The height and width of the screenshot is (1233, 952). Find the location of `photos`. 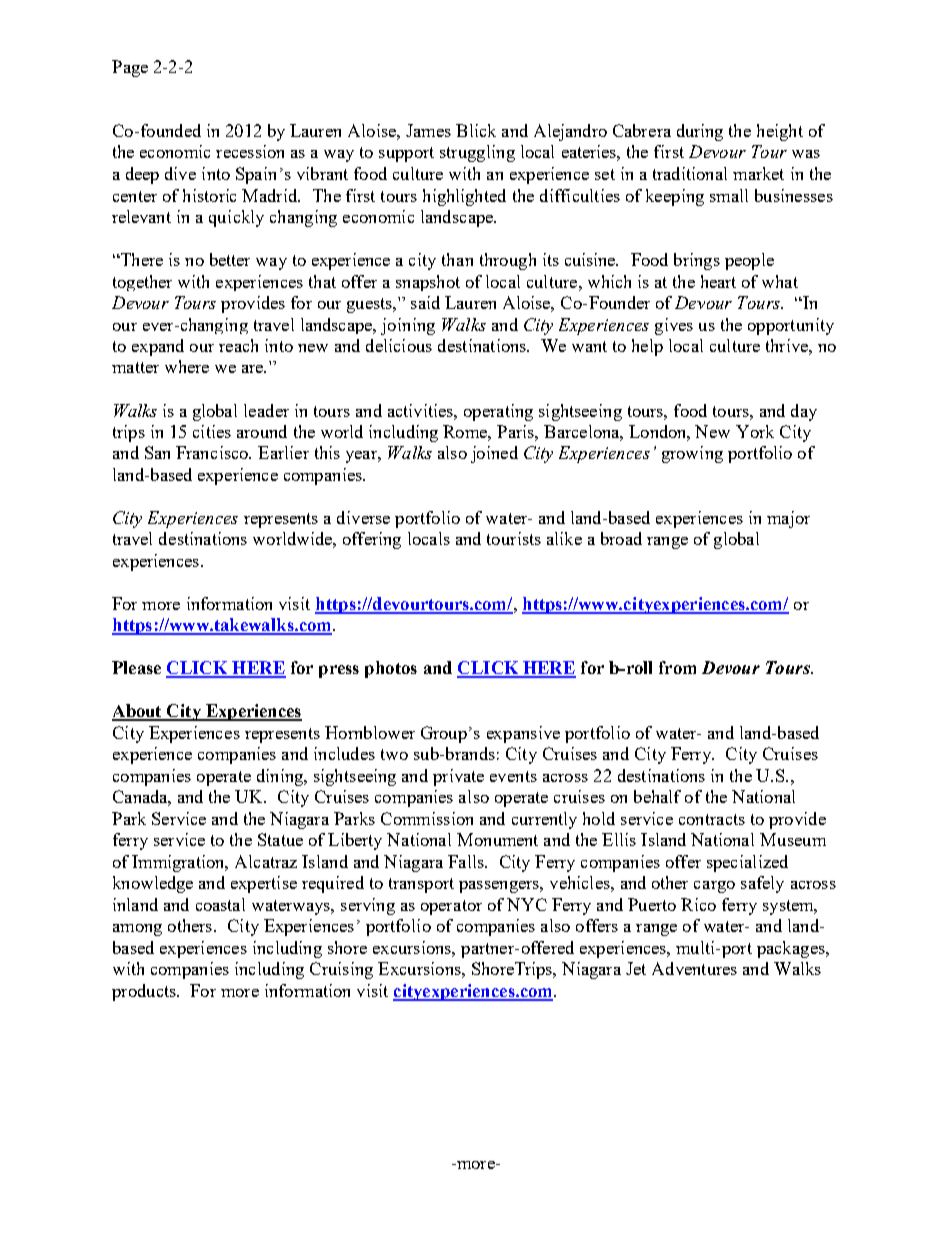

photos is located at coordinates (391, 669).
